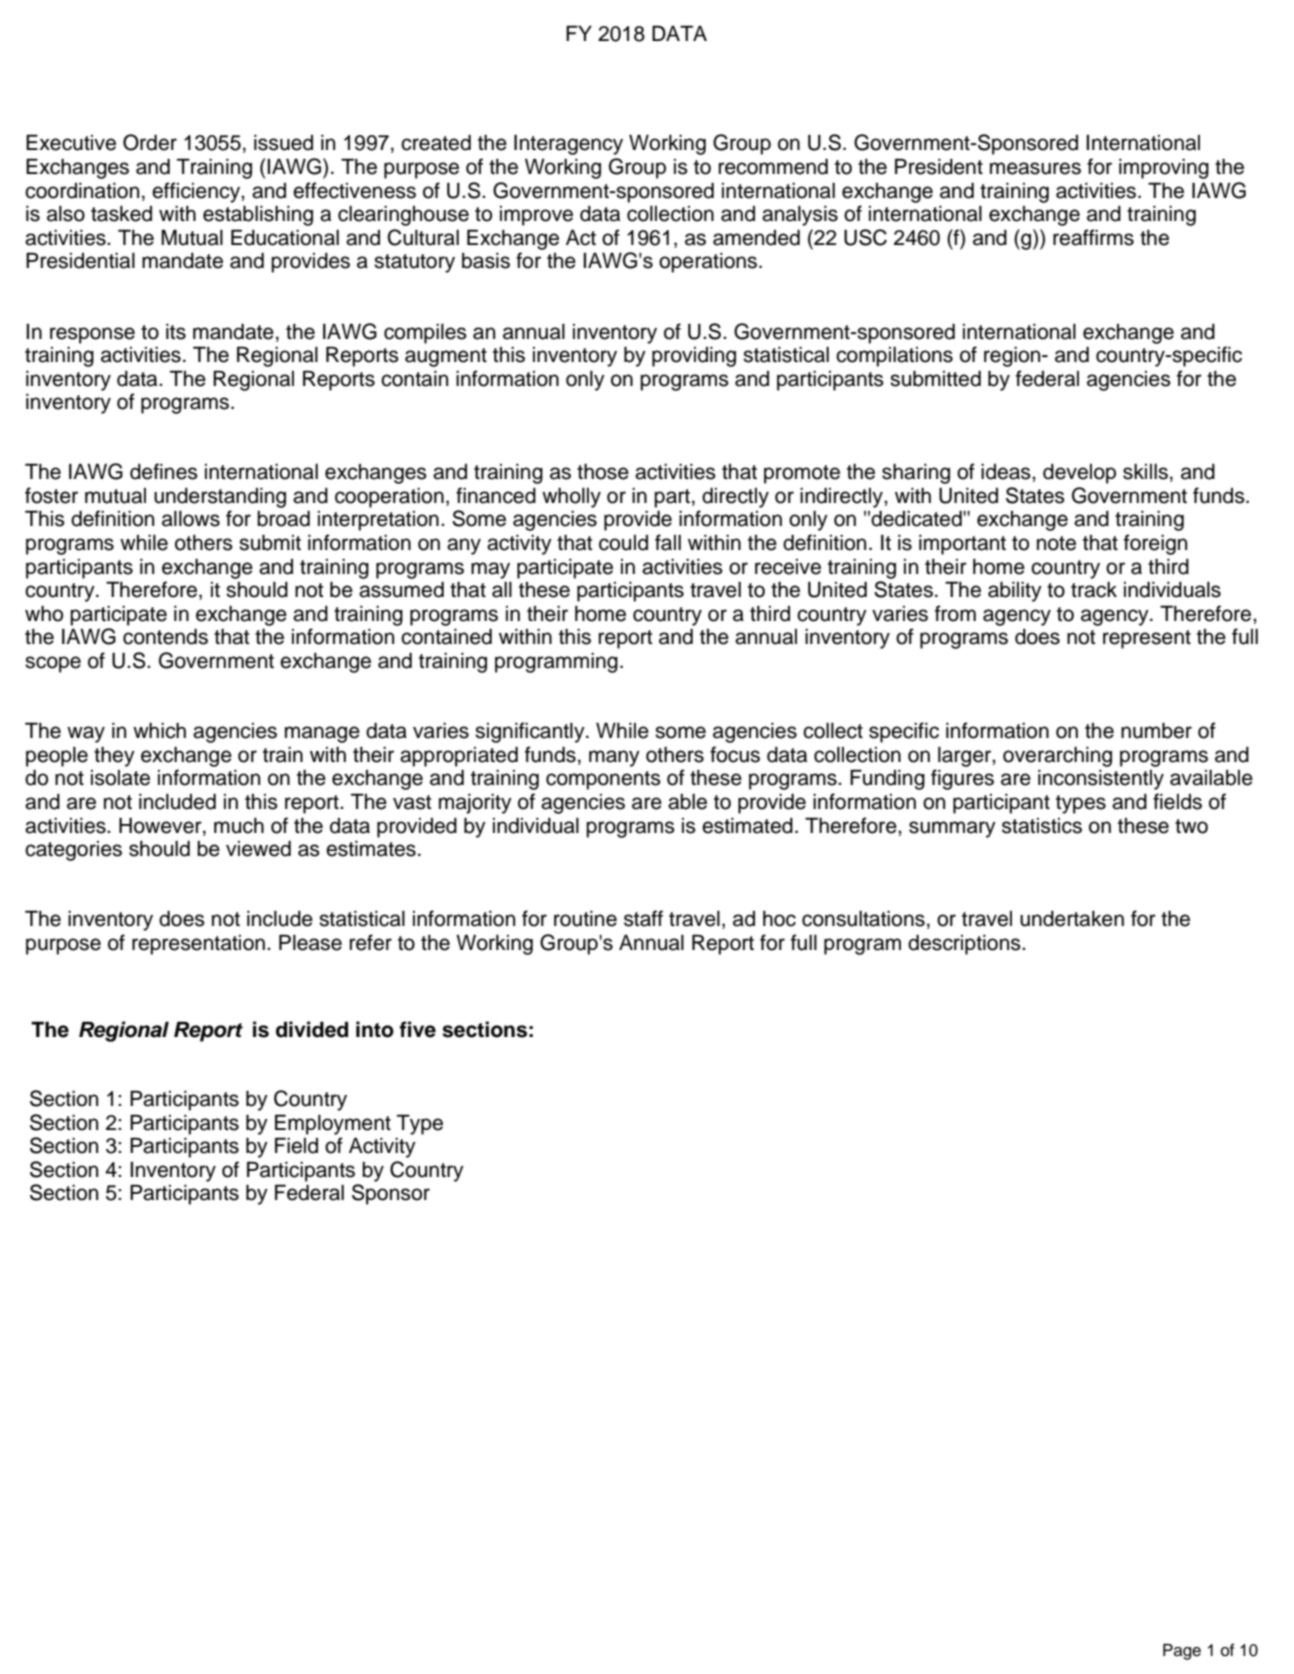 The width and height of the page is (1294, 1674). I want to click on descriptions, so click(965, 945).
